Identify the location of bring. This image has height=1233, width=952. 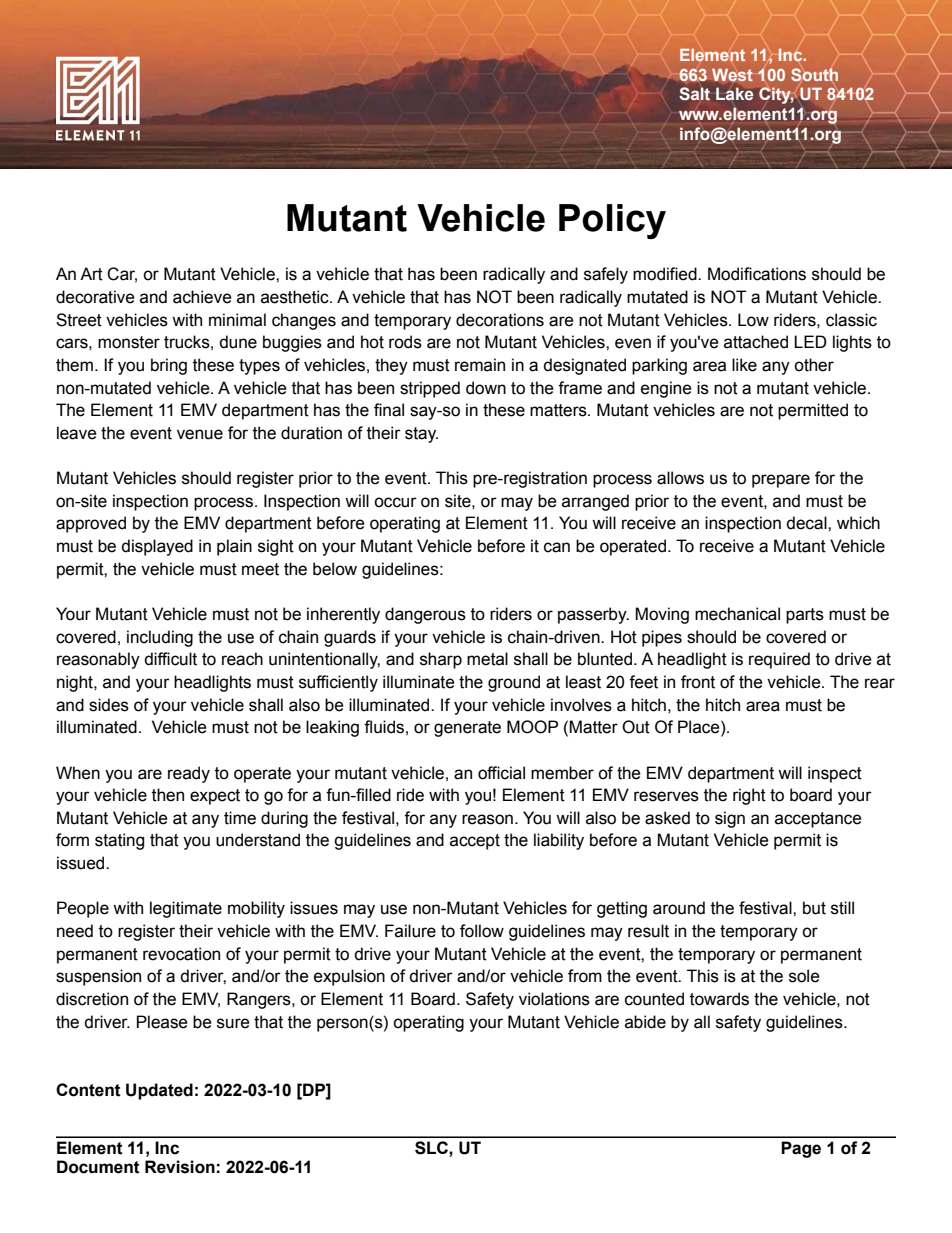
(169, 366).
